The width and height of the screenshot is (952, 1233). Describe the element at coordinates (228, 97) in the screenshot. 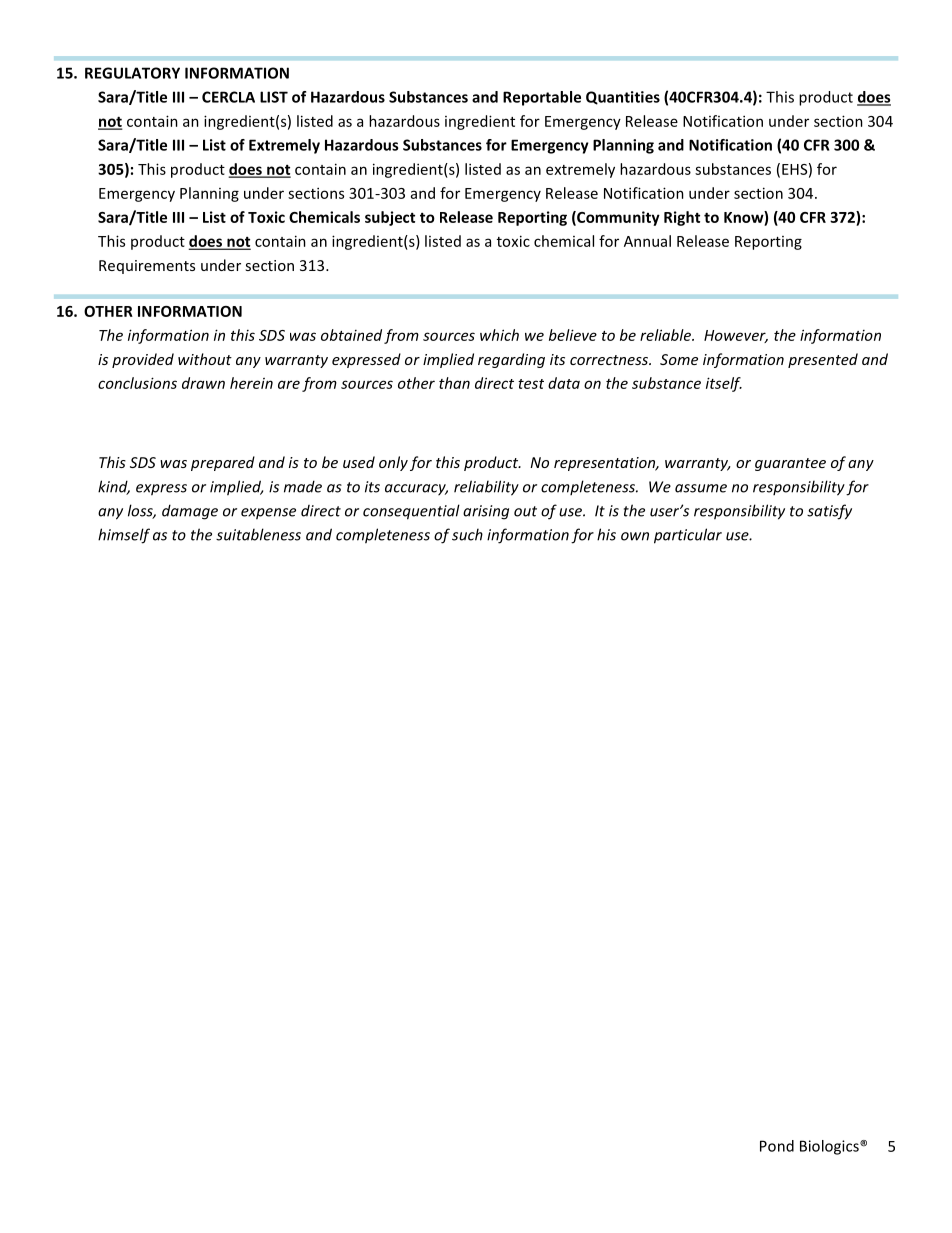

I see `CERCLA` at that location.
